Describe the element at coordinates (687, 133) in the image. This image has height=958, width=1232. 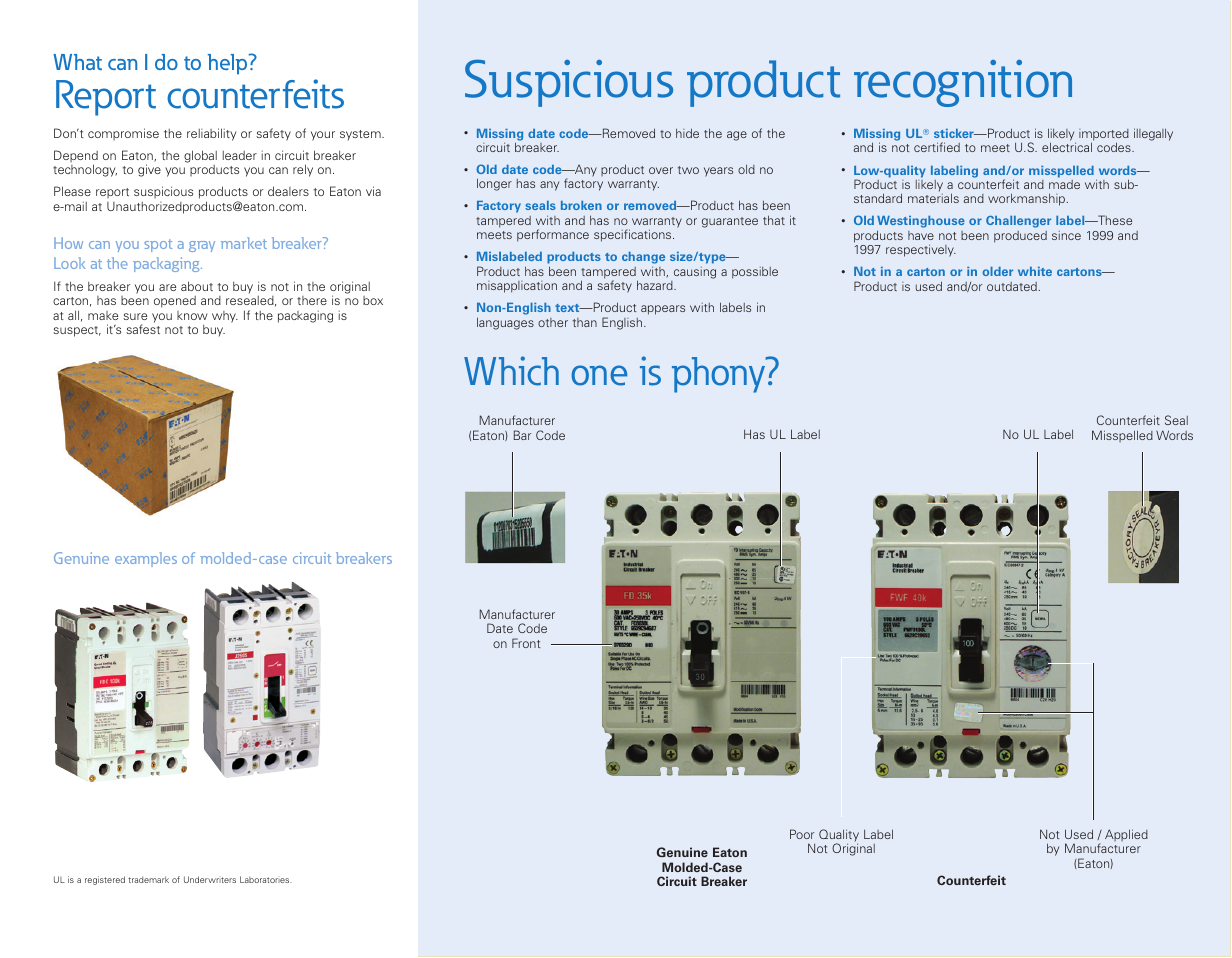
I see `hide` at that location.
